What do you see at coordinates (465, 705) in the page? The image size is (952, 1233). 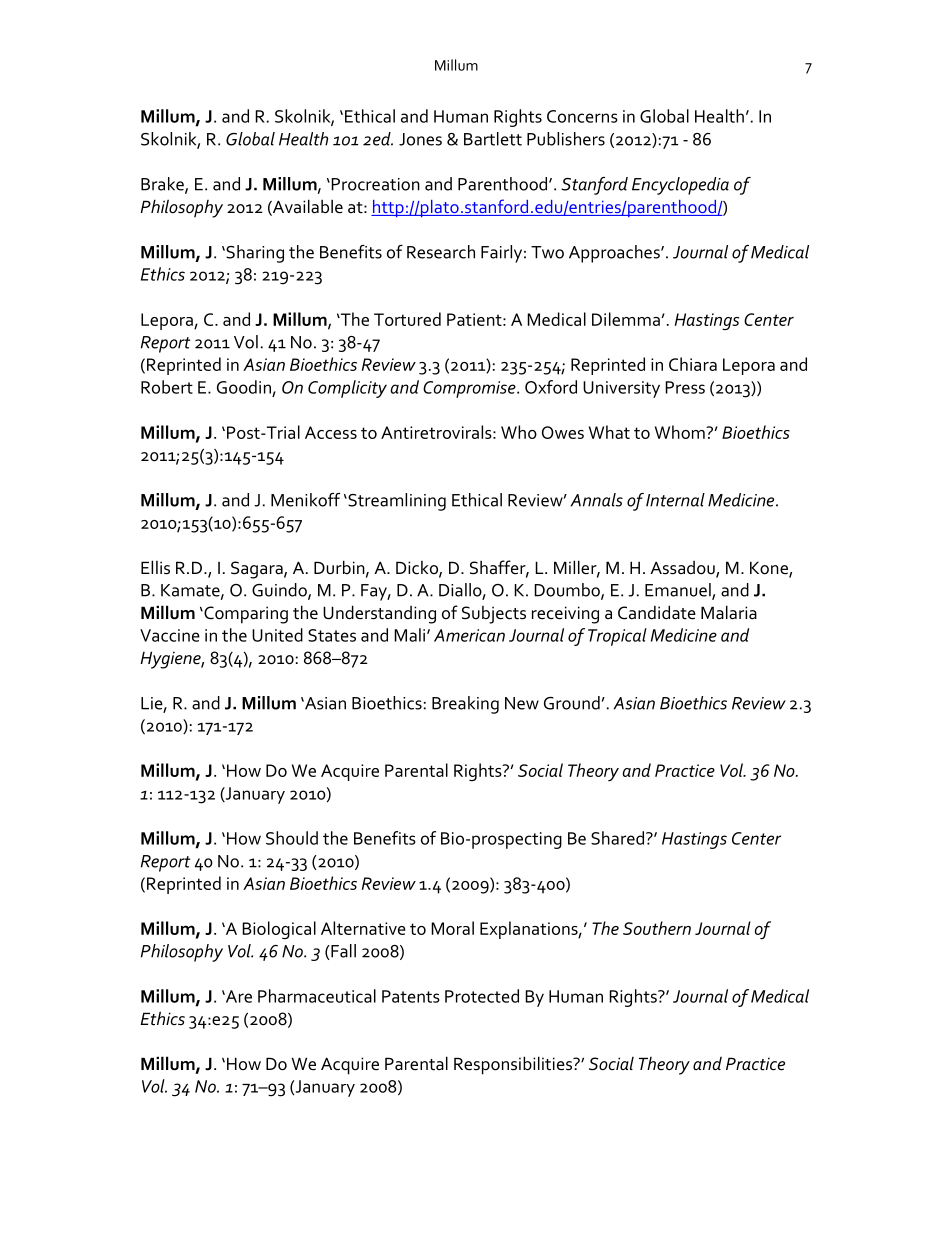 I see `Breaking` at bounding box center [465, 705].
